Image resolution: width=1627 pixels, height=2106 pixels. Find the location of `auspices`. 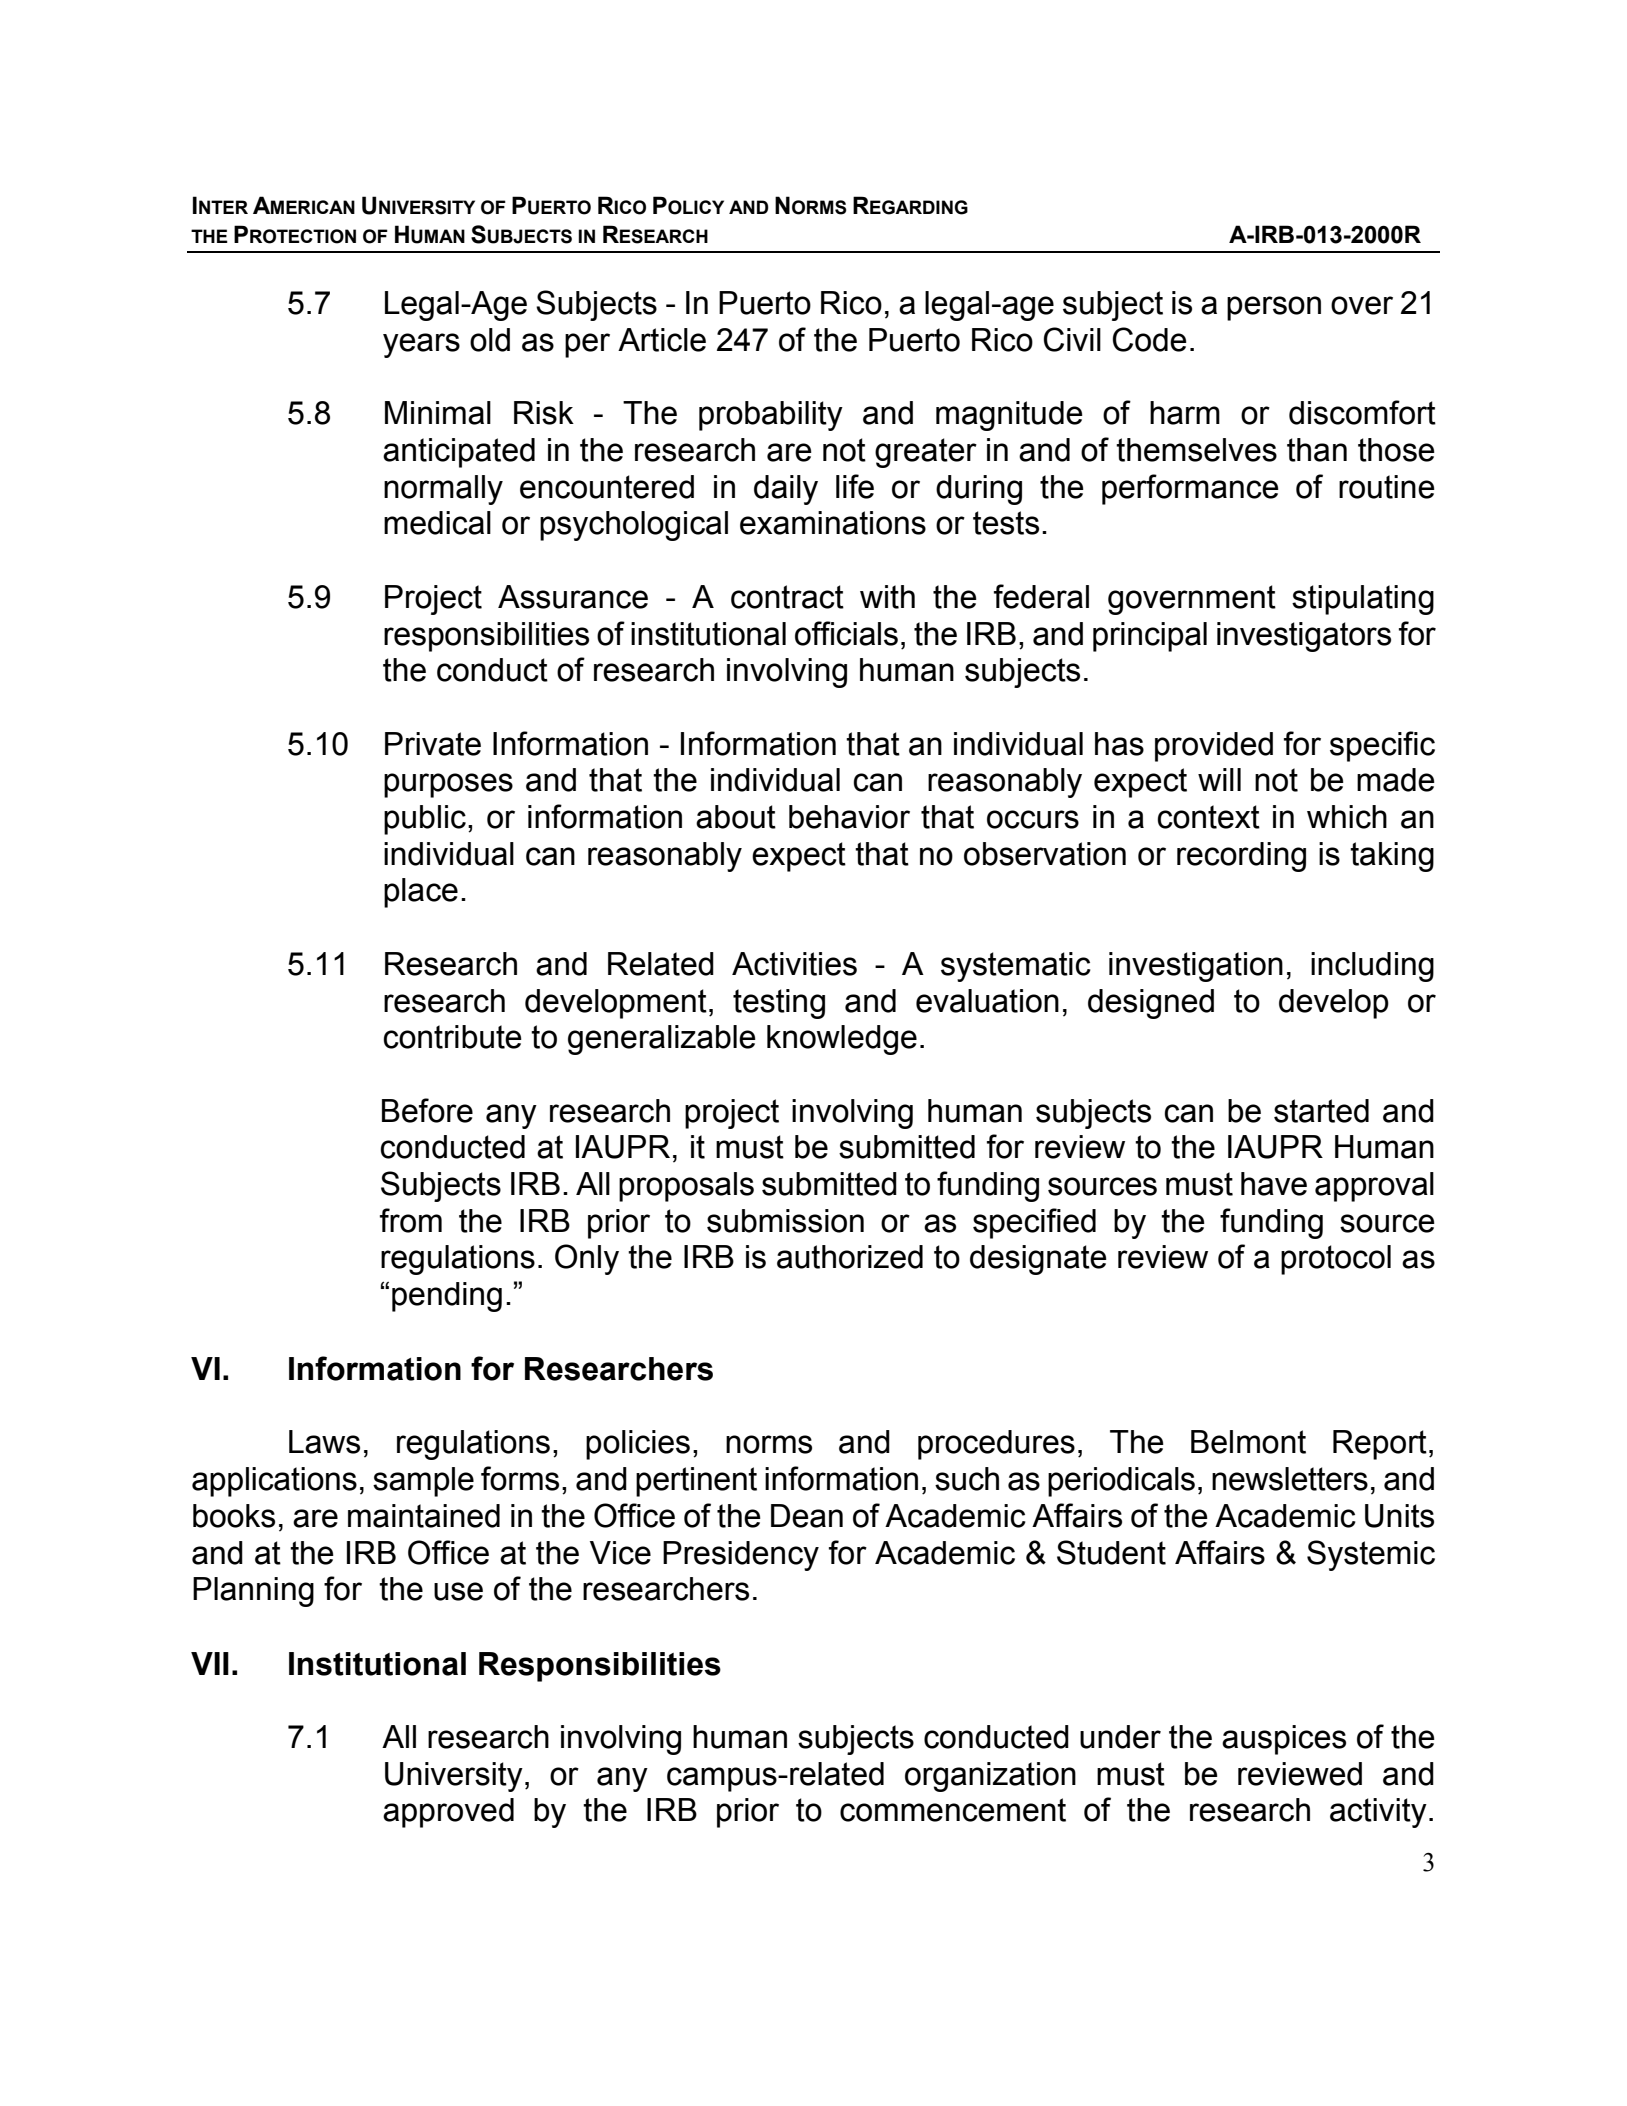

auspices is located at coordinates (1284, 1740).
